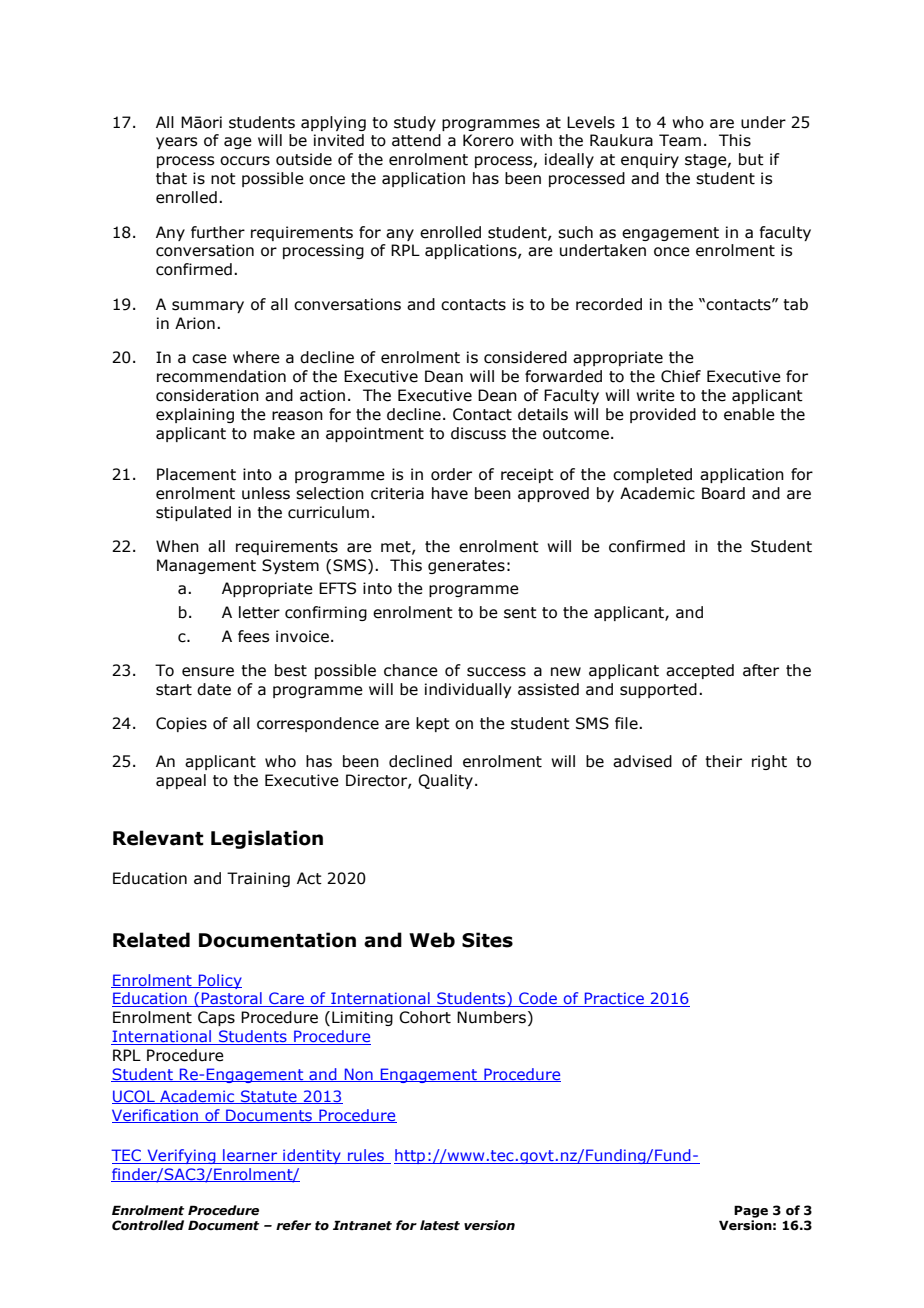 This document has width=924, height=1308. Describe the element at coordinates (700, 671) in the document. I see `accepted` at that location.
